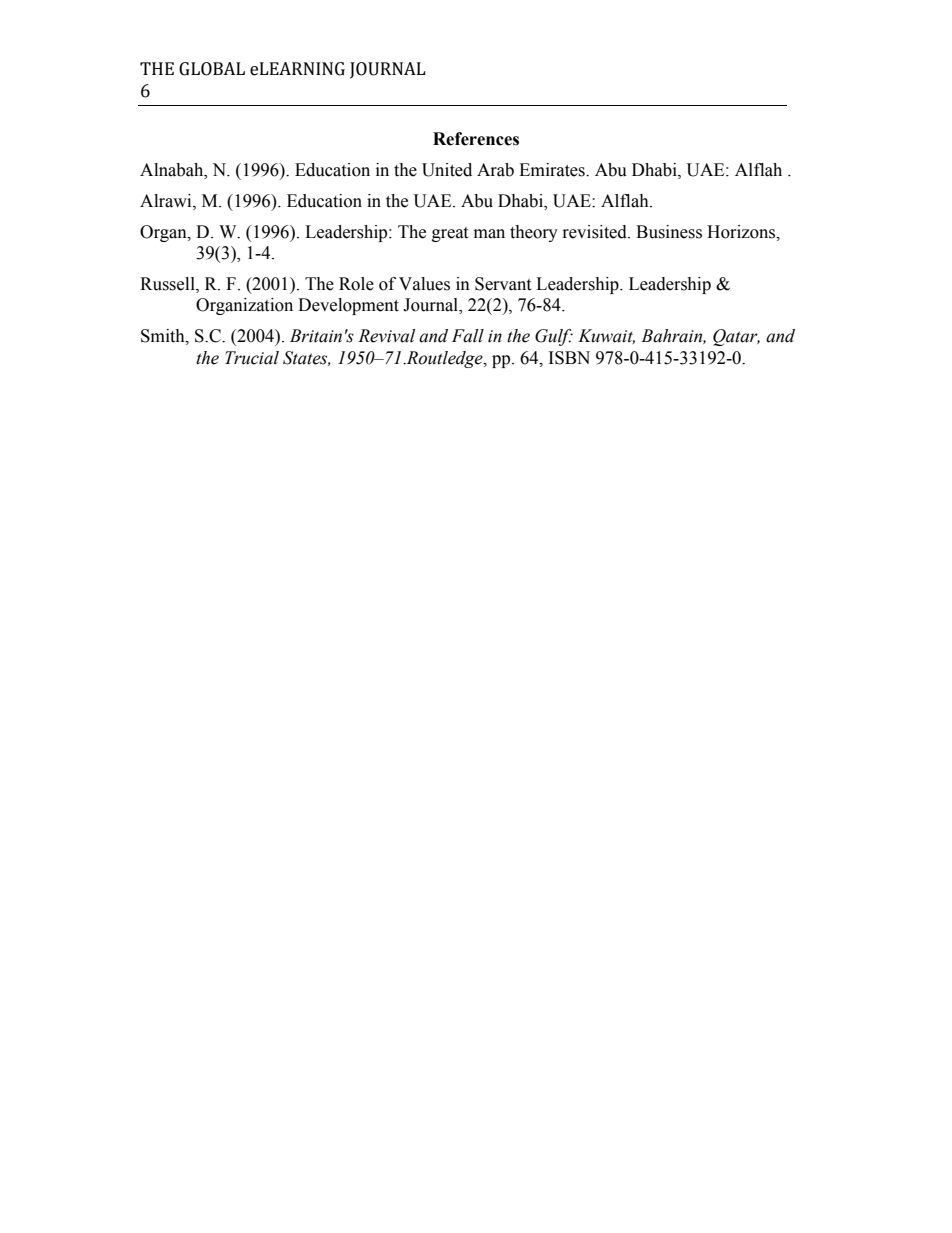 Image resolution: width=952 pixels, height=1233 pixels. I want to click on Business, so click(669, 232).
